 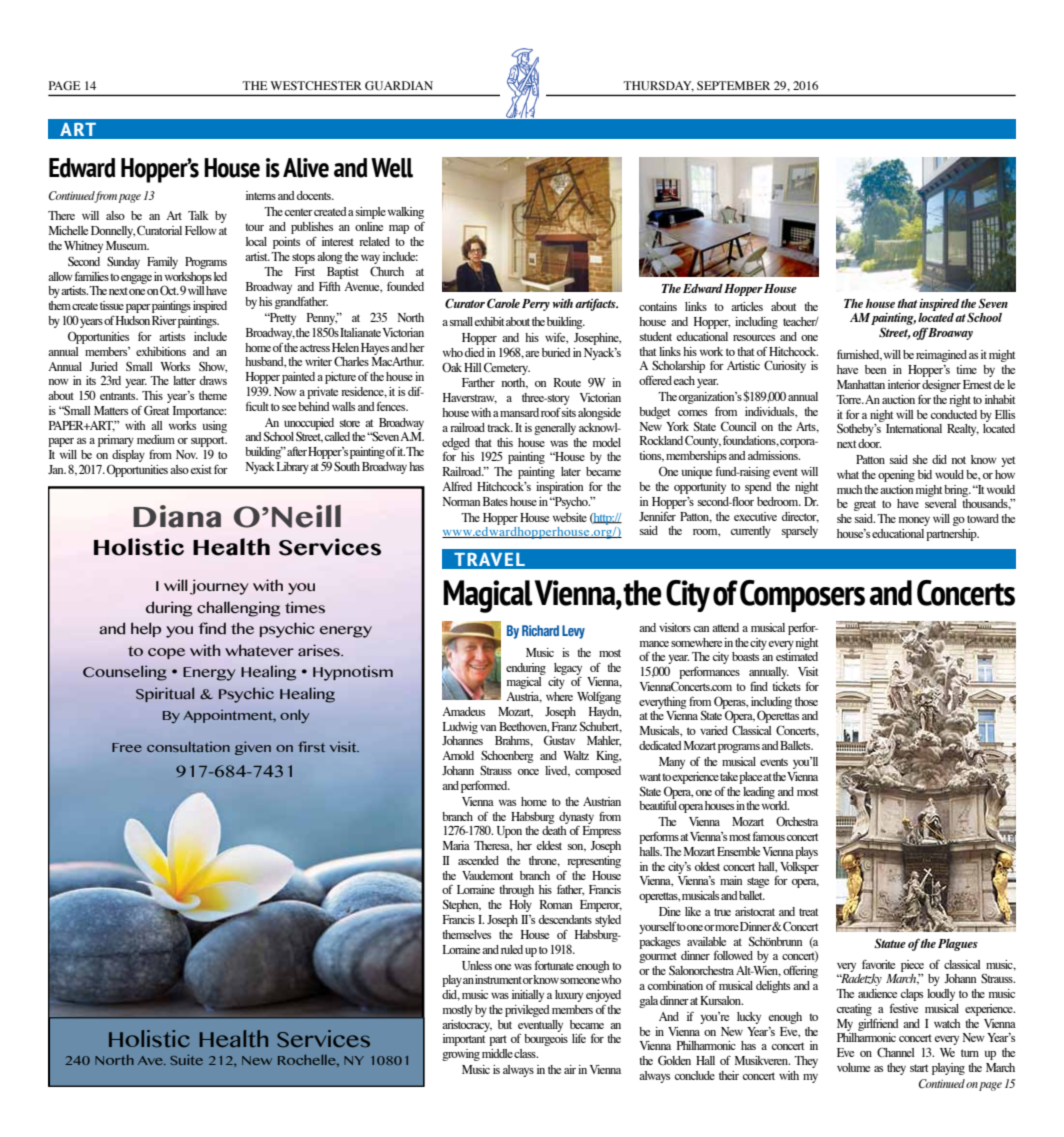 What do you see at coordinates (316, 85) in the image?
I see `WESTCHESTER` at bounding box center [316, 85].
